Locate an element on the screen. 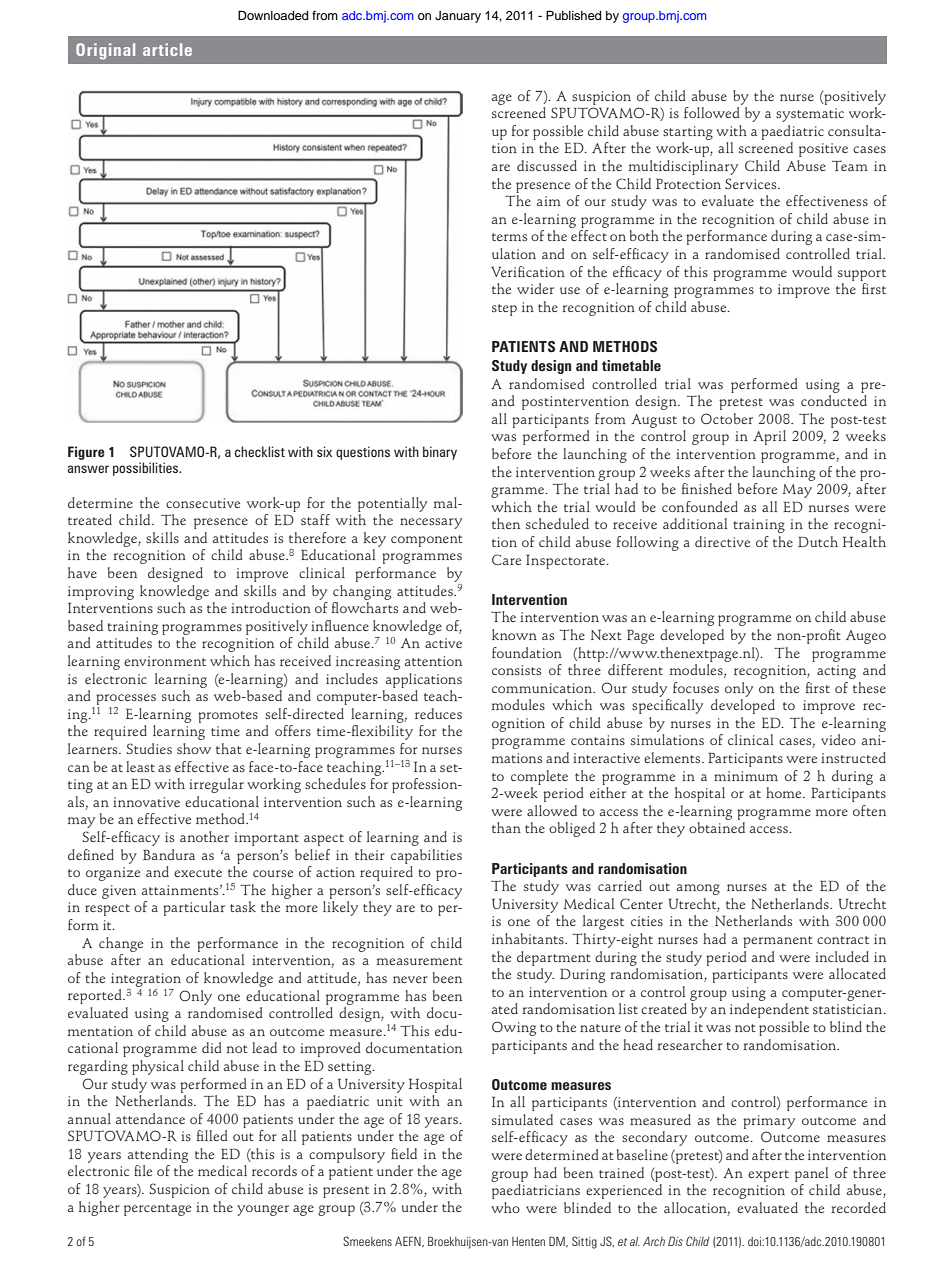  article is located at coordinates (167, 49).
